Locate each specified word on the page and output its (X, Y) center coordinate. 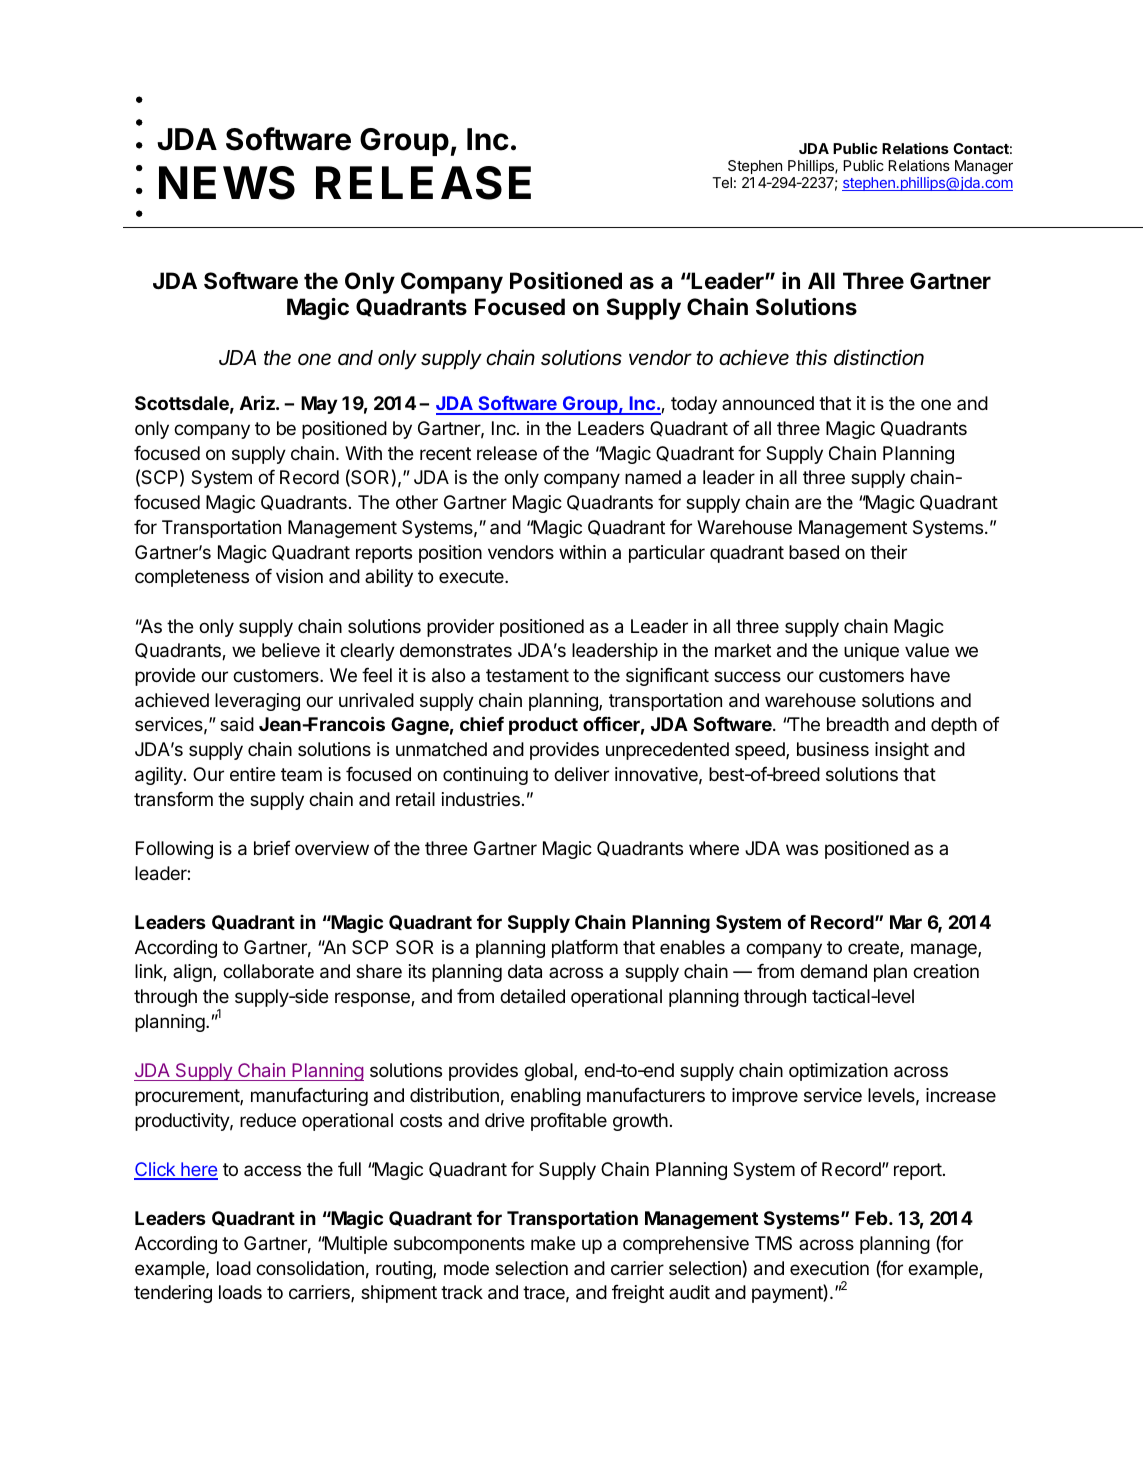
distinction (879, 357)
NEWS (227, 183)
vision (299, 576)
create (874, 949)
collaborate (268, 971)
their (888, 552)
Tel (722, 182)
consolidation (310, 1268)
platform (585, 949)
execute (472, 576)
